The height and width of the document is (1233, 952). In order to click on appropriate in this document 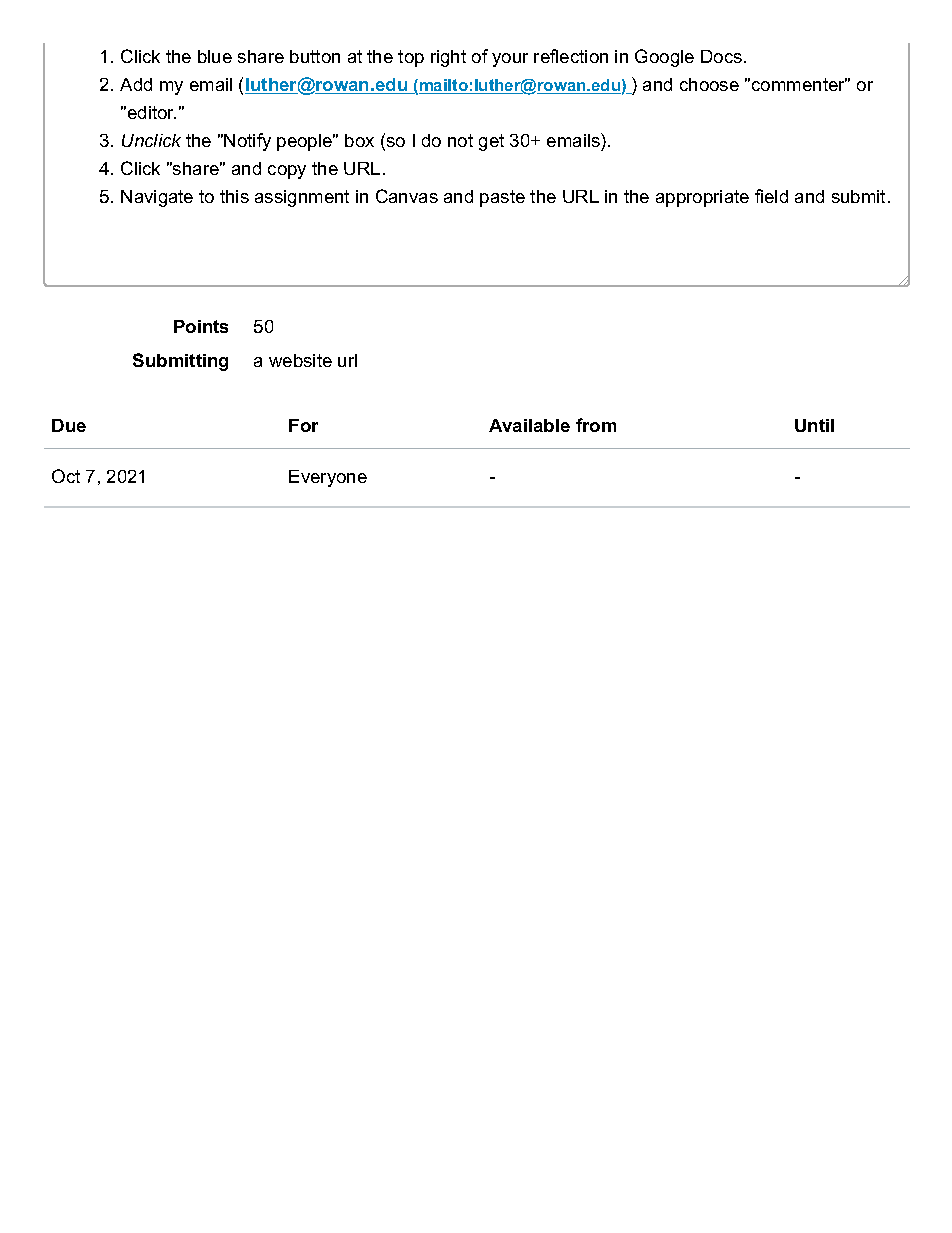, I will do `click(702, 198)`.
